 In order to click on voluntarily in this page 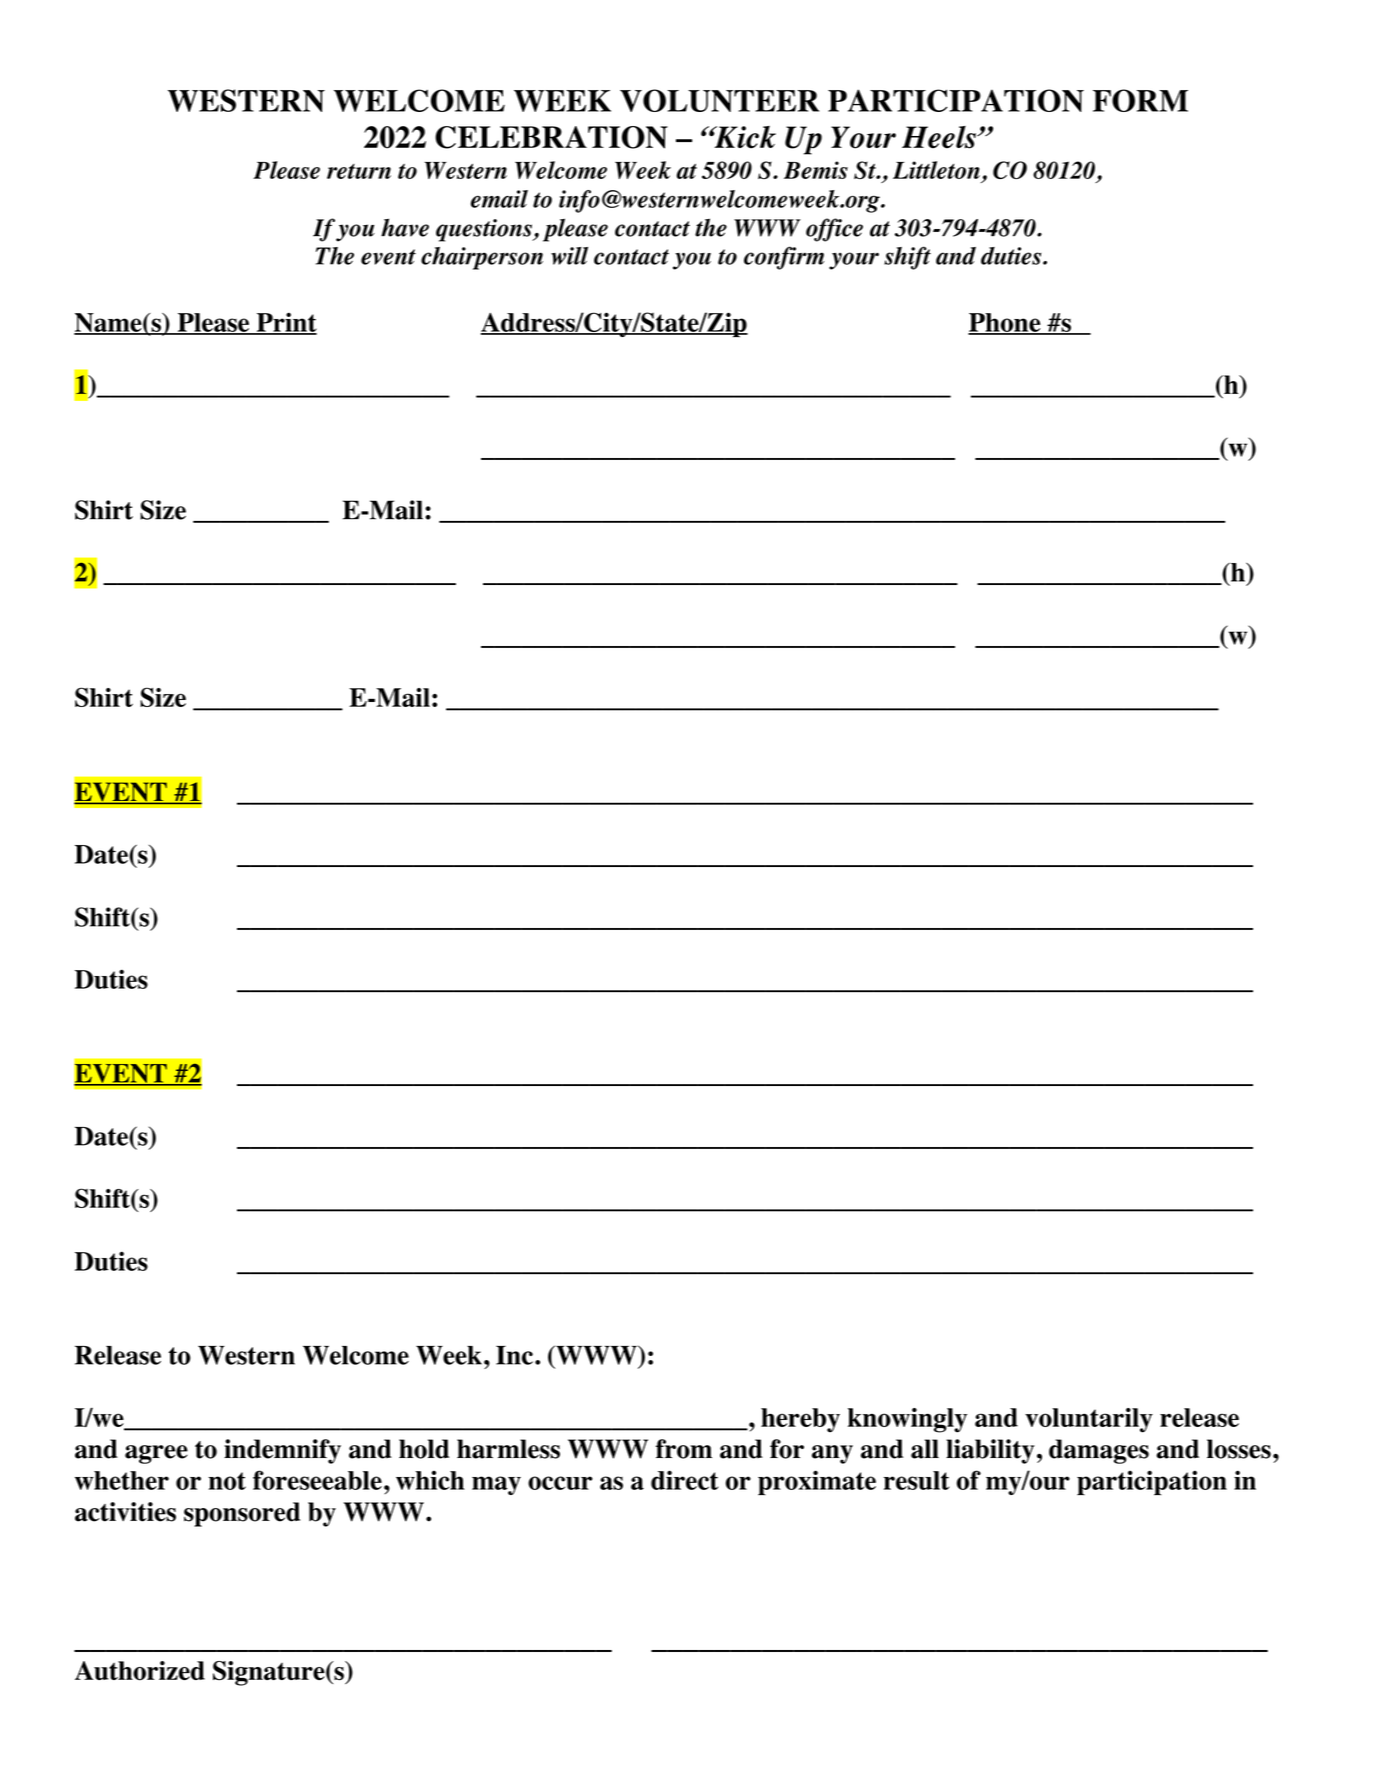, I will do `click(1089, 1420)`.
